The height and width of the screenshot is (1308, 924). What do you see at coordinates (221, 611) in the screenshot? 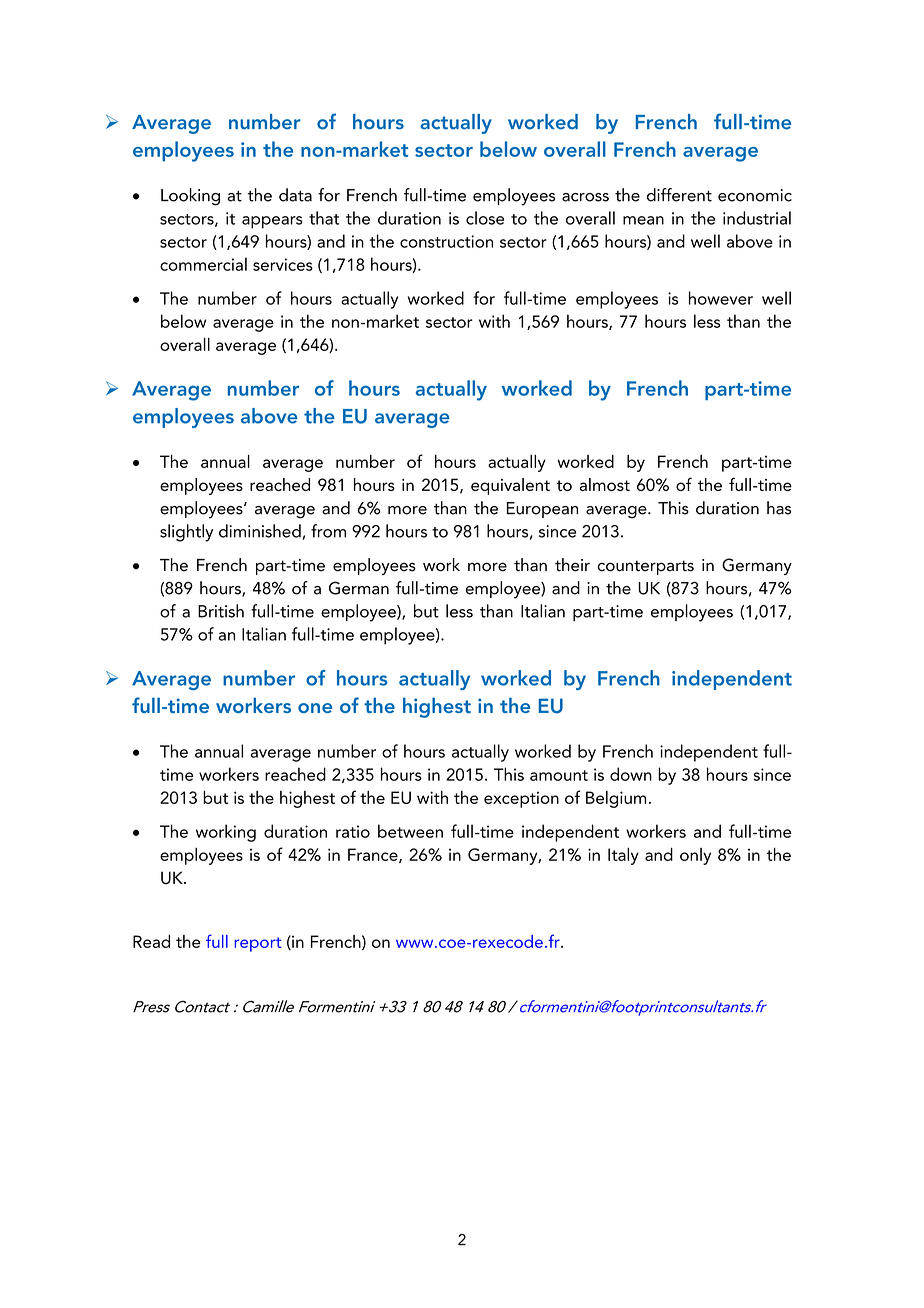
I see `British` at bounding box center [221, 611].
